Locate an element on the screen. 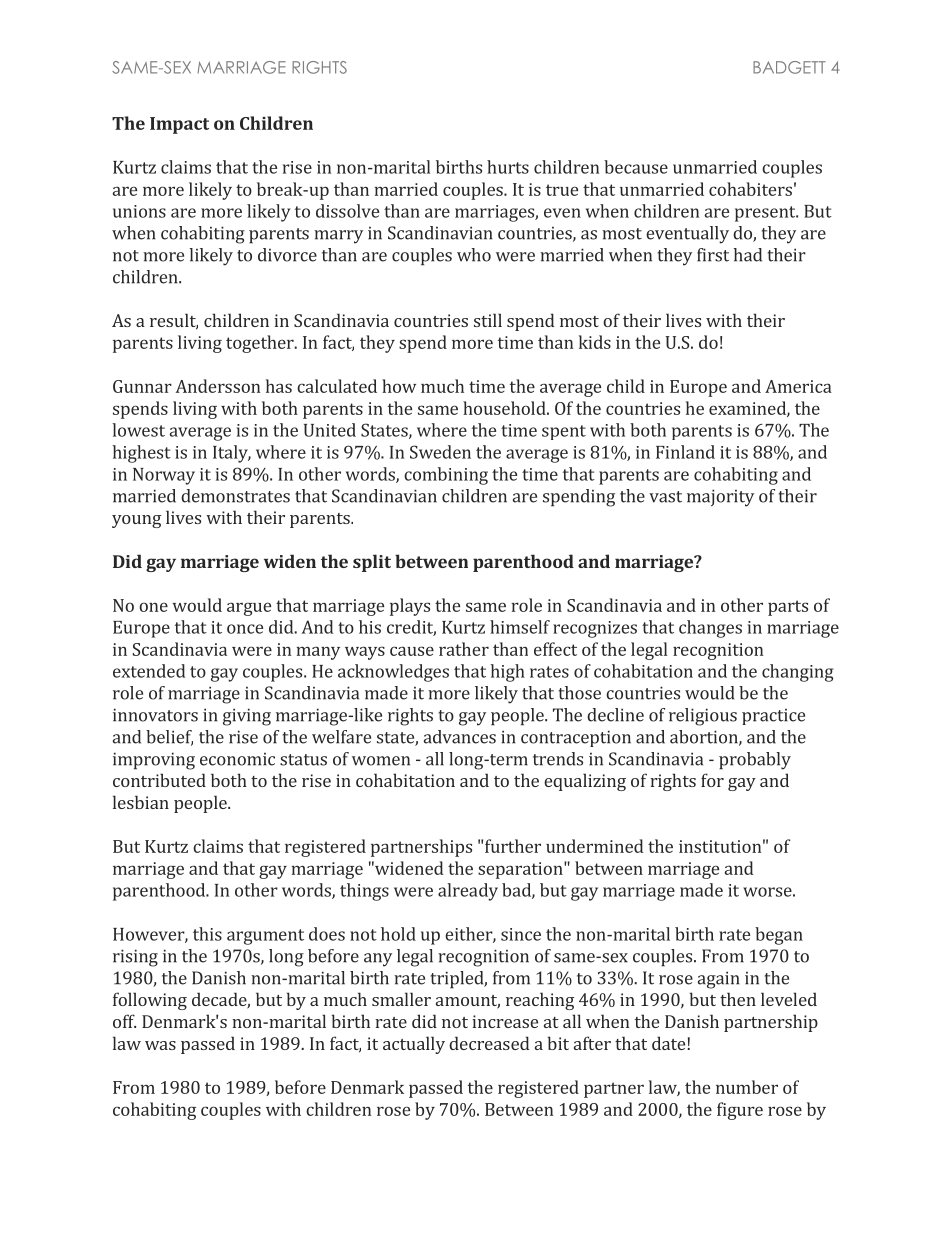  hurts is located at coordinates (508, 167).
